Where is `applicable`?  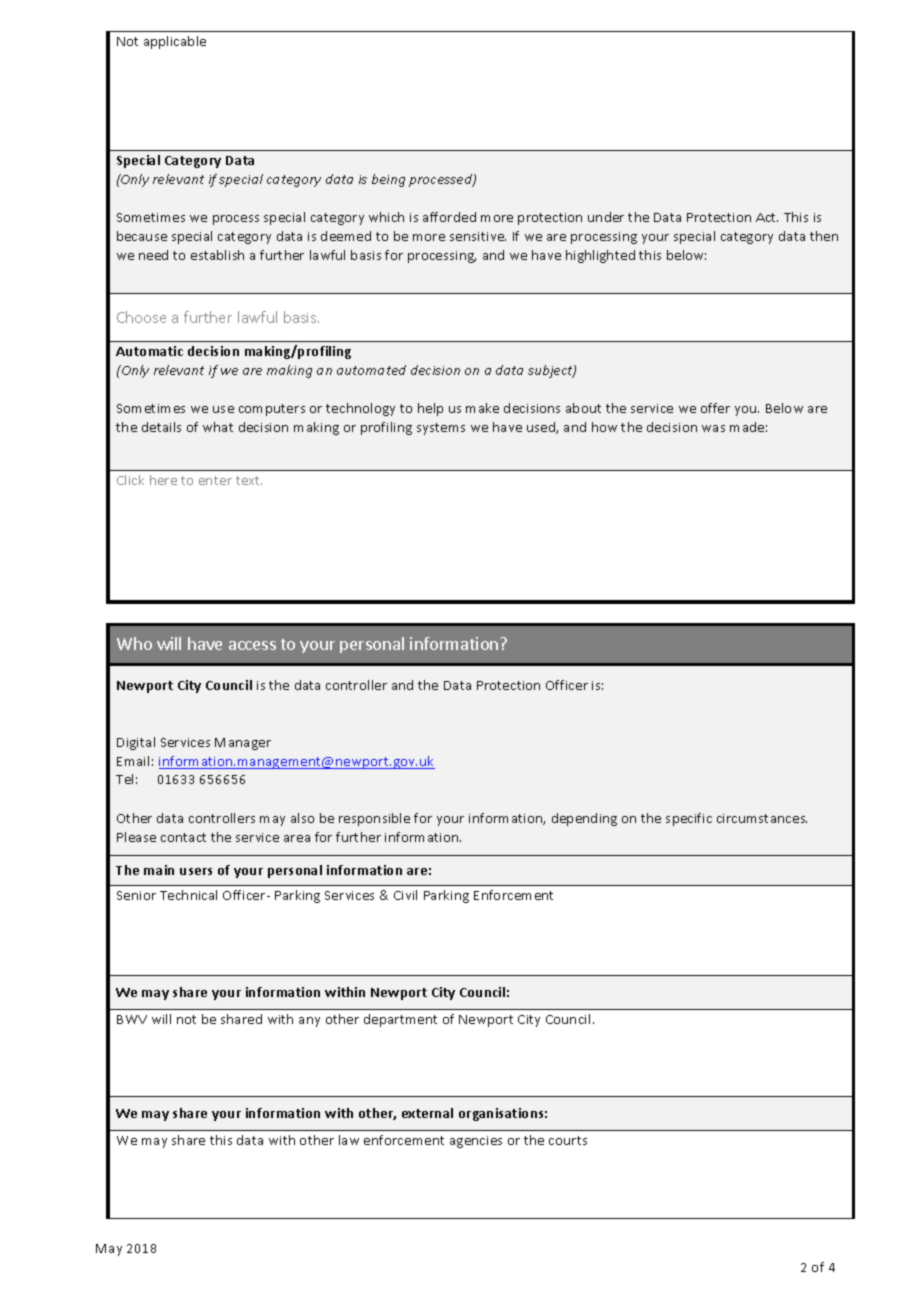 applicable is located at coordinates (175, 42).
